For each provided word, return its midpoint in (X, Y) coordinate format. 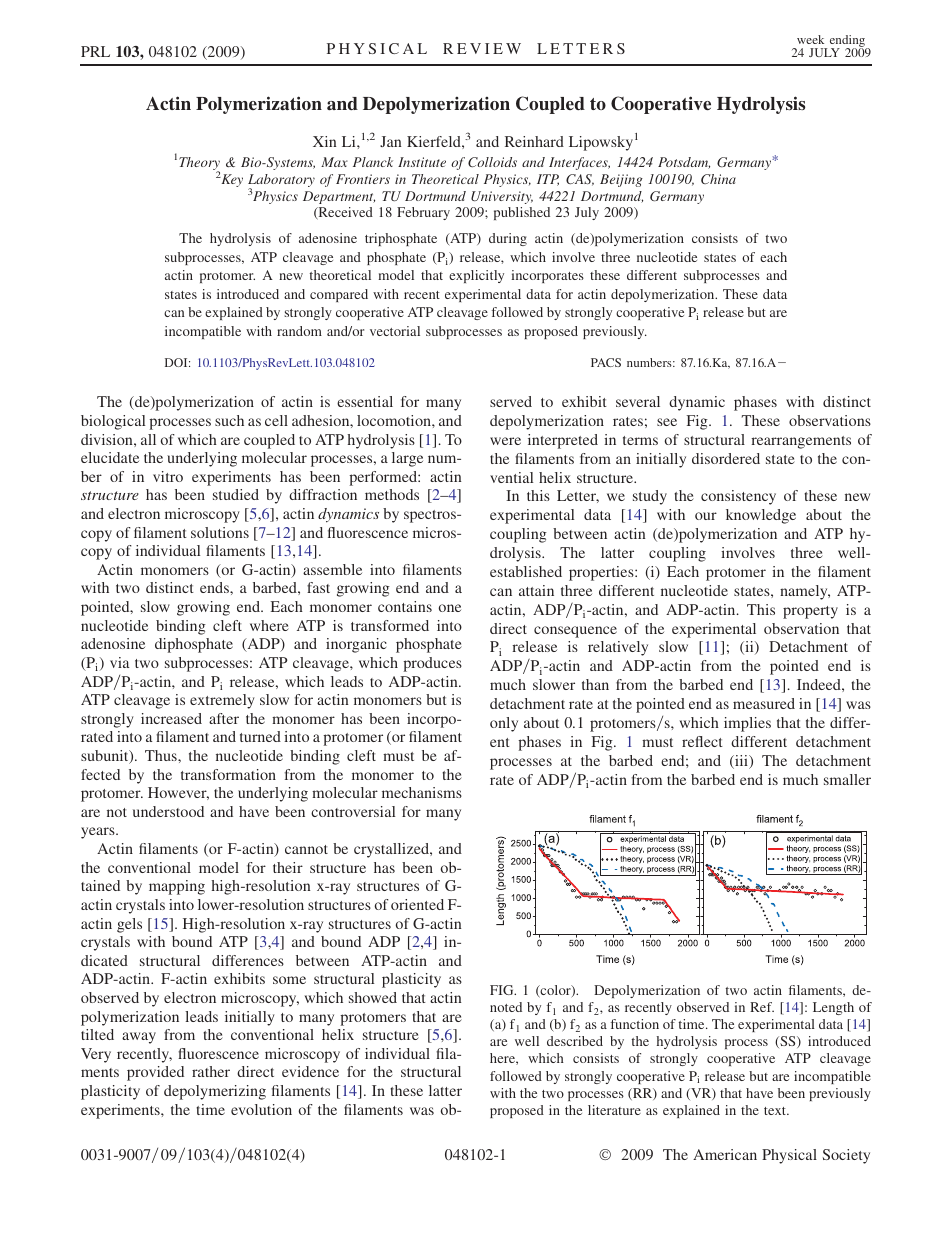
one (450, 608)
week (810, 39)
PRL (95, 51)
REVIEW (482, 48)
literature (614, 1110)
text (776, 1111)
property (810, 612)
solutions (220, 532)
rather (211, 1071)
